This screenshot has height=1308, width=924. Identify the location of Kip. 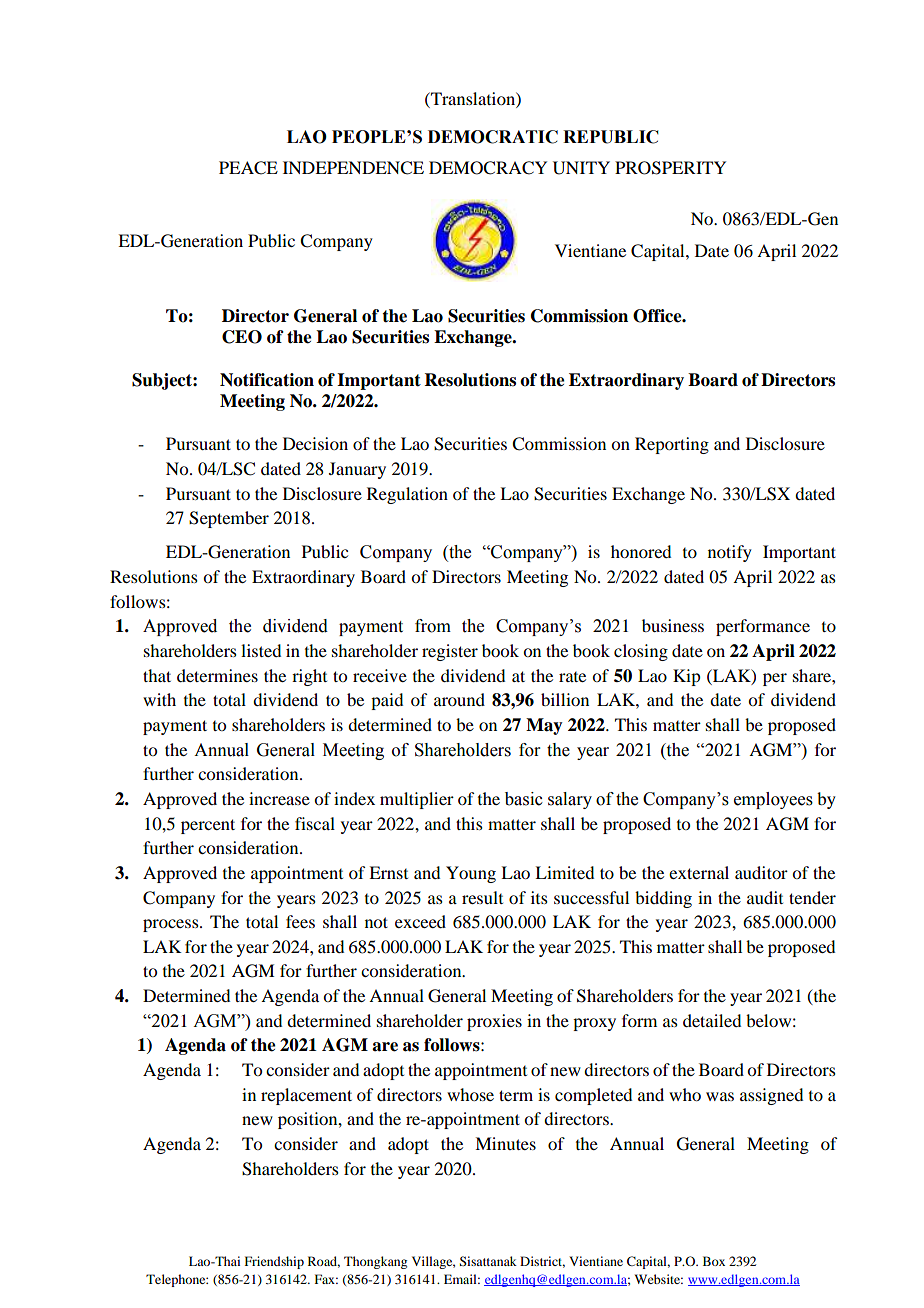
(686, 677).
